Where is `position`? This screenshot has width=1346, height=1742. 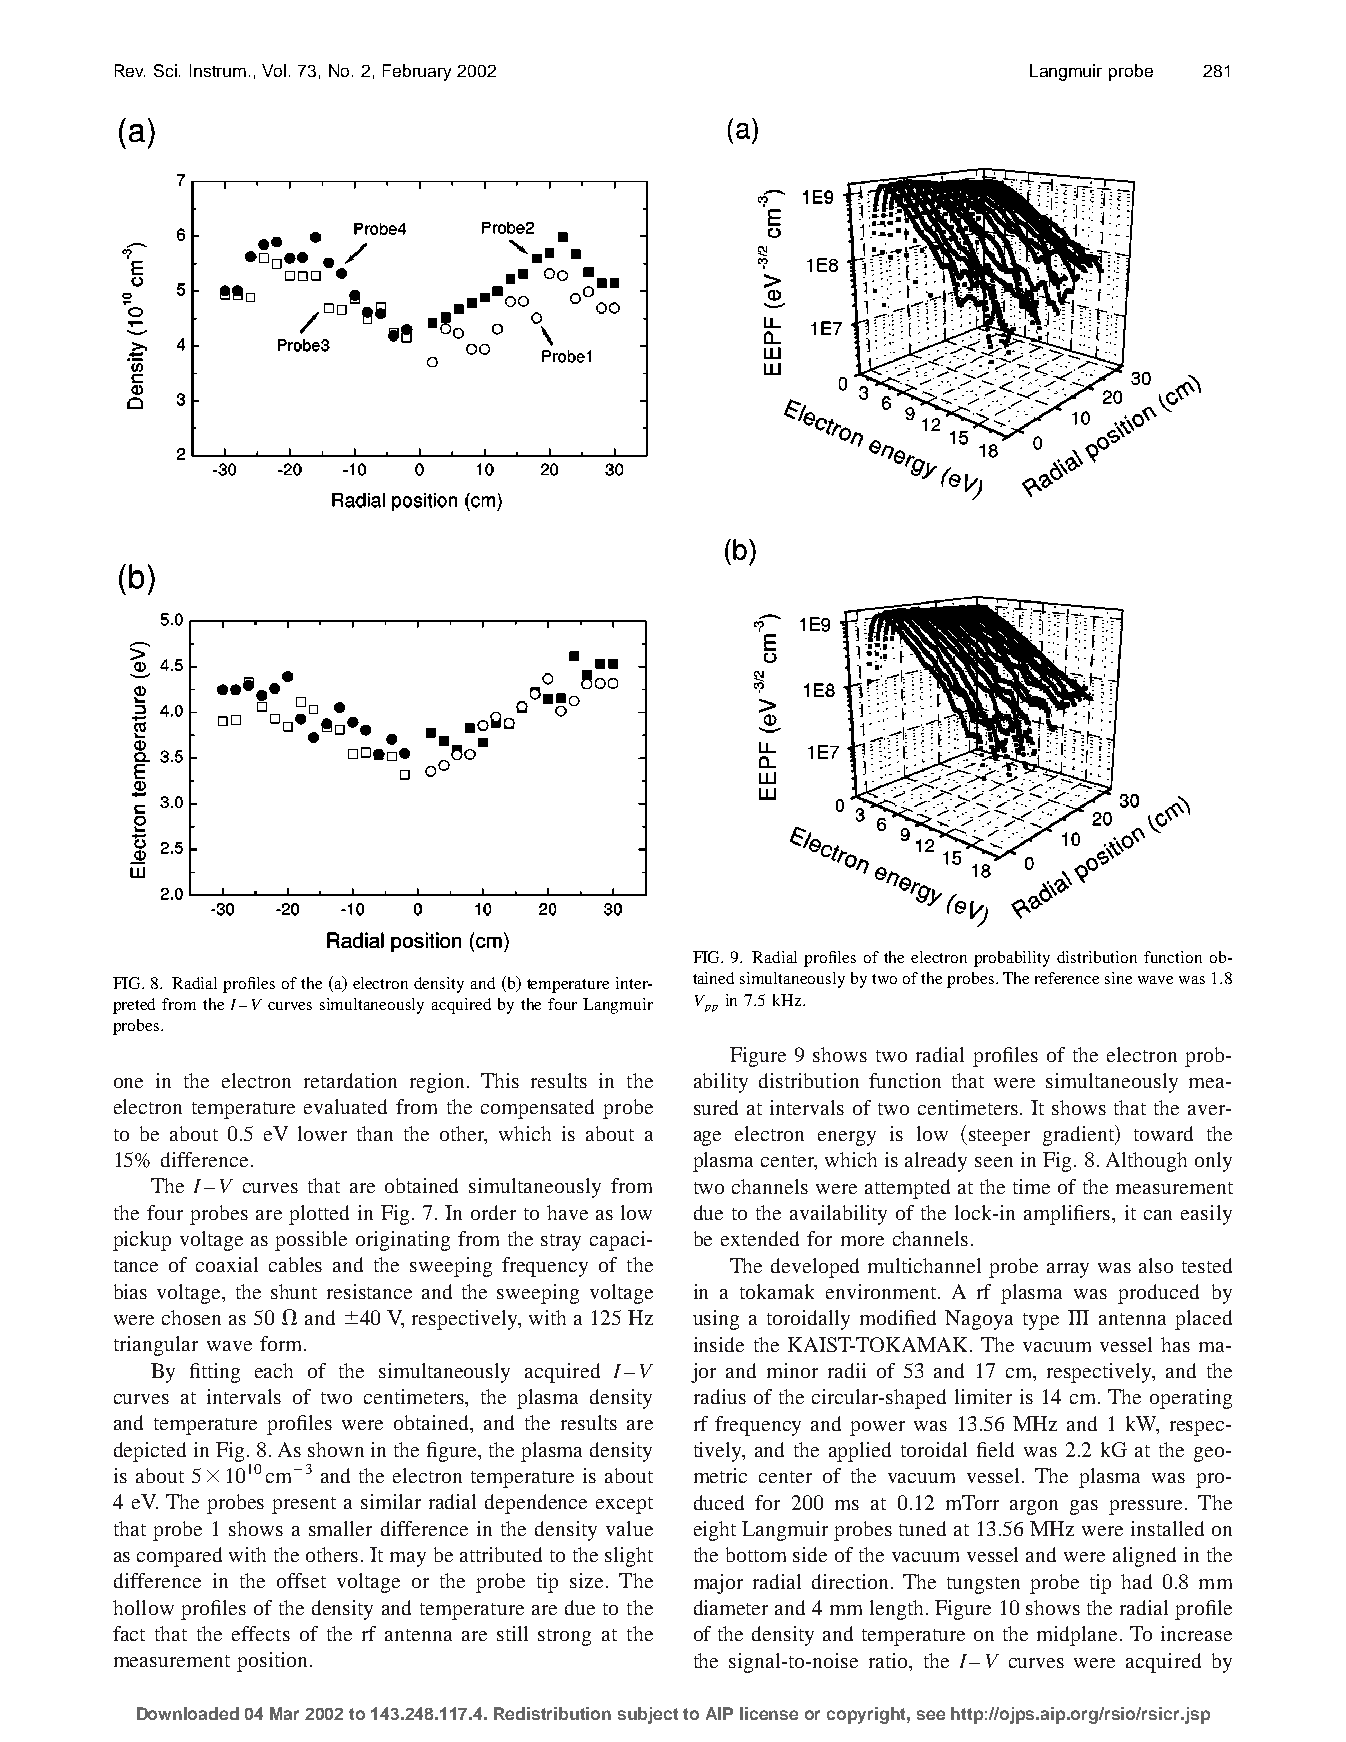 position is located at coordinates (274, 1662).
